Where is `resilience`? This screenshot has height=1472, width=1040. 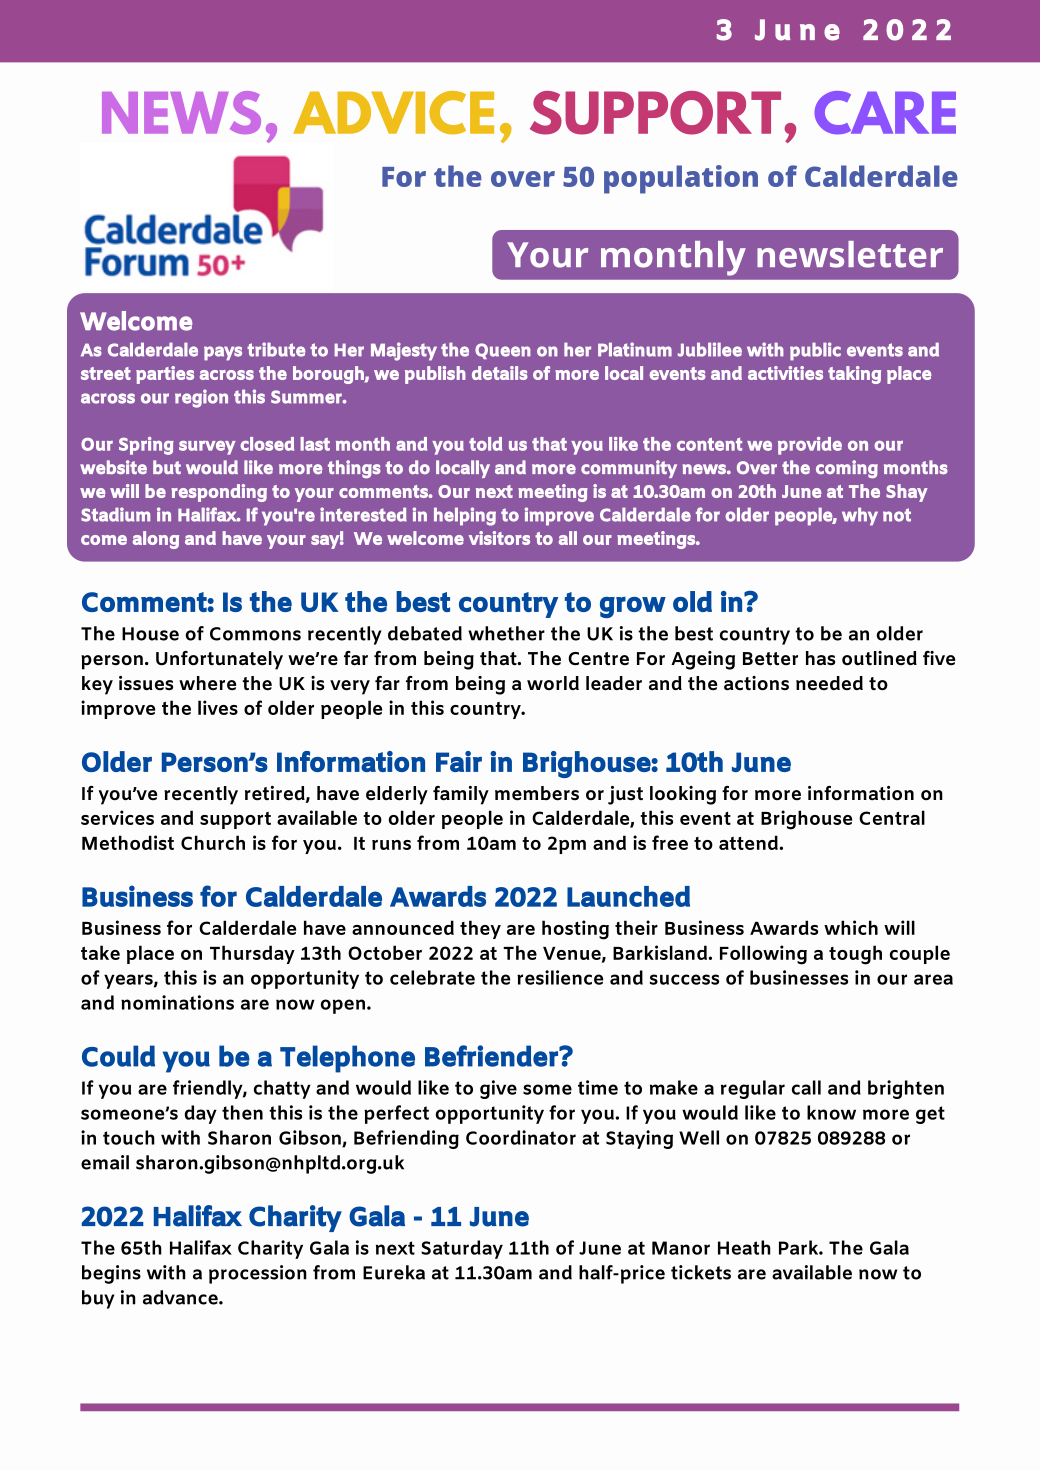 resilience is located at coordinates (560, 977).
